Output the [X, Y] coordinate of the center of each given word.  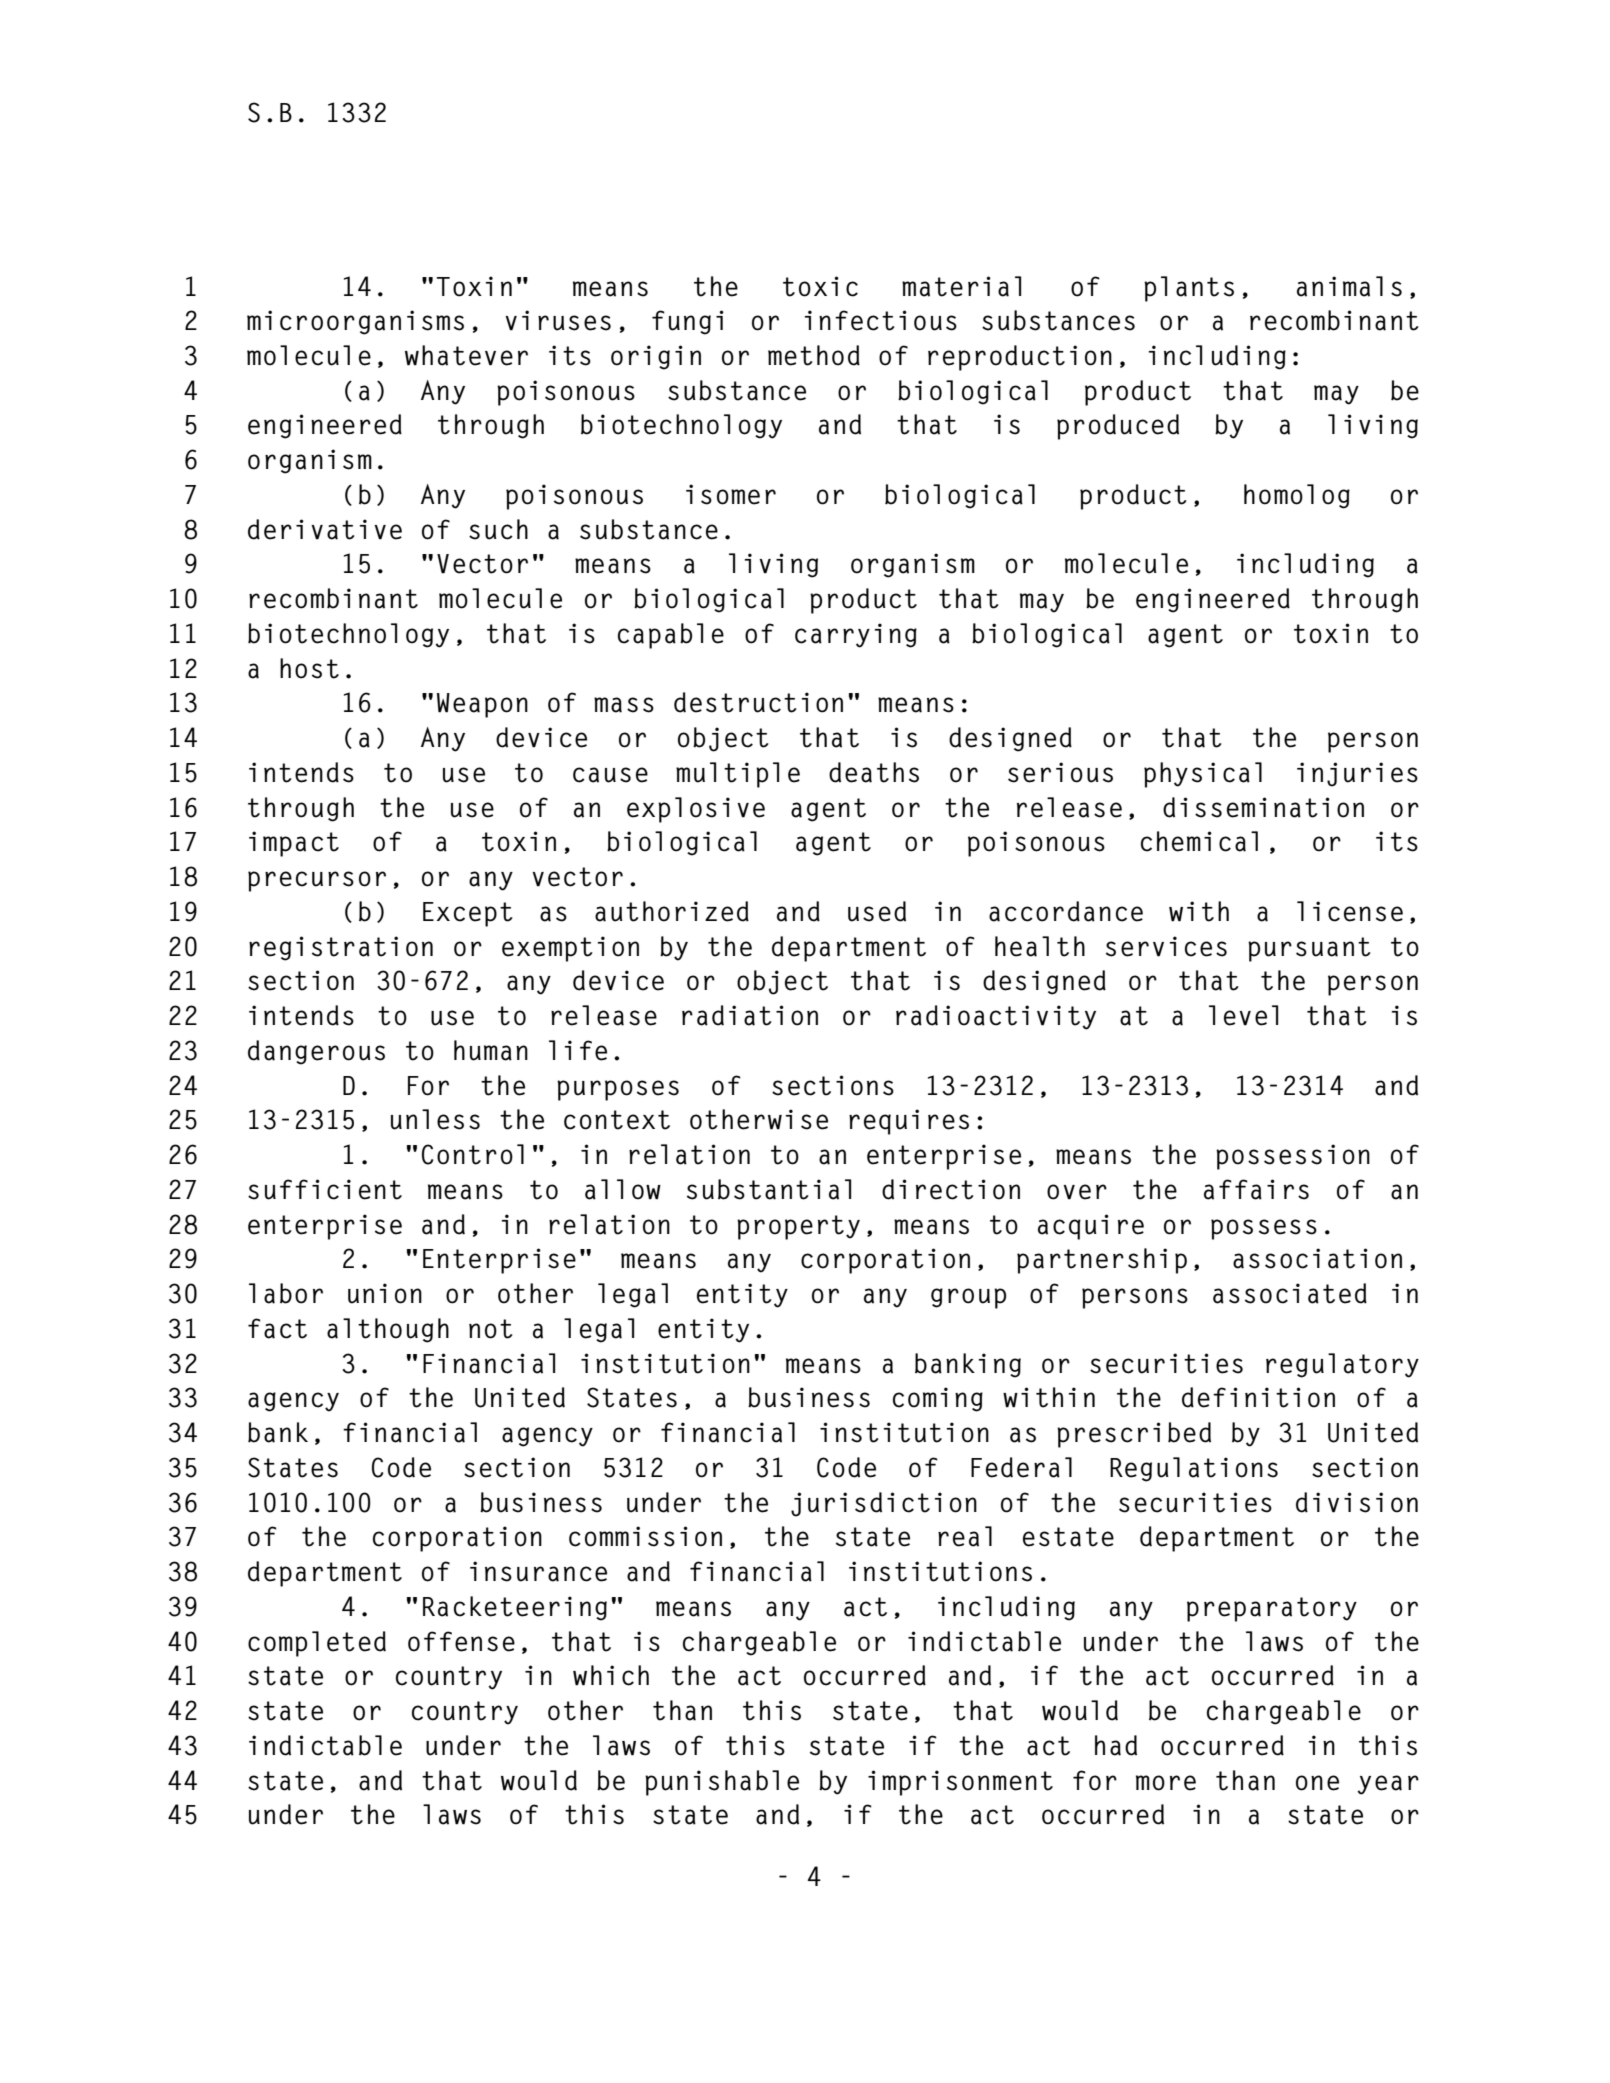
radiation [750, 1015]
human [491, 1050]
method [814, 355]
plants [1189, 289]
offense [461, 1641]
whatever [466, 355]
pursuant [1309, 949]
